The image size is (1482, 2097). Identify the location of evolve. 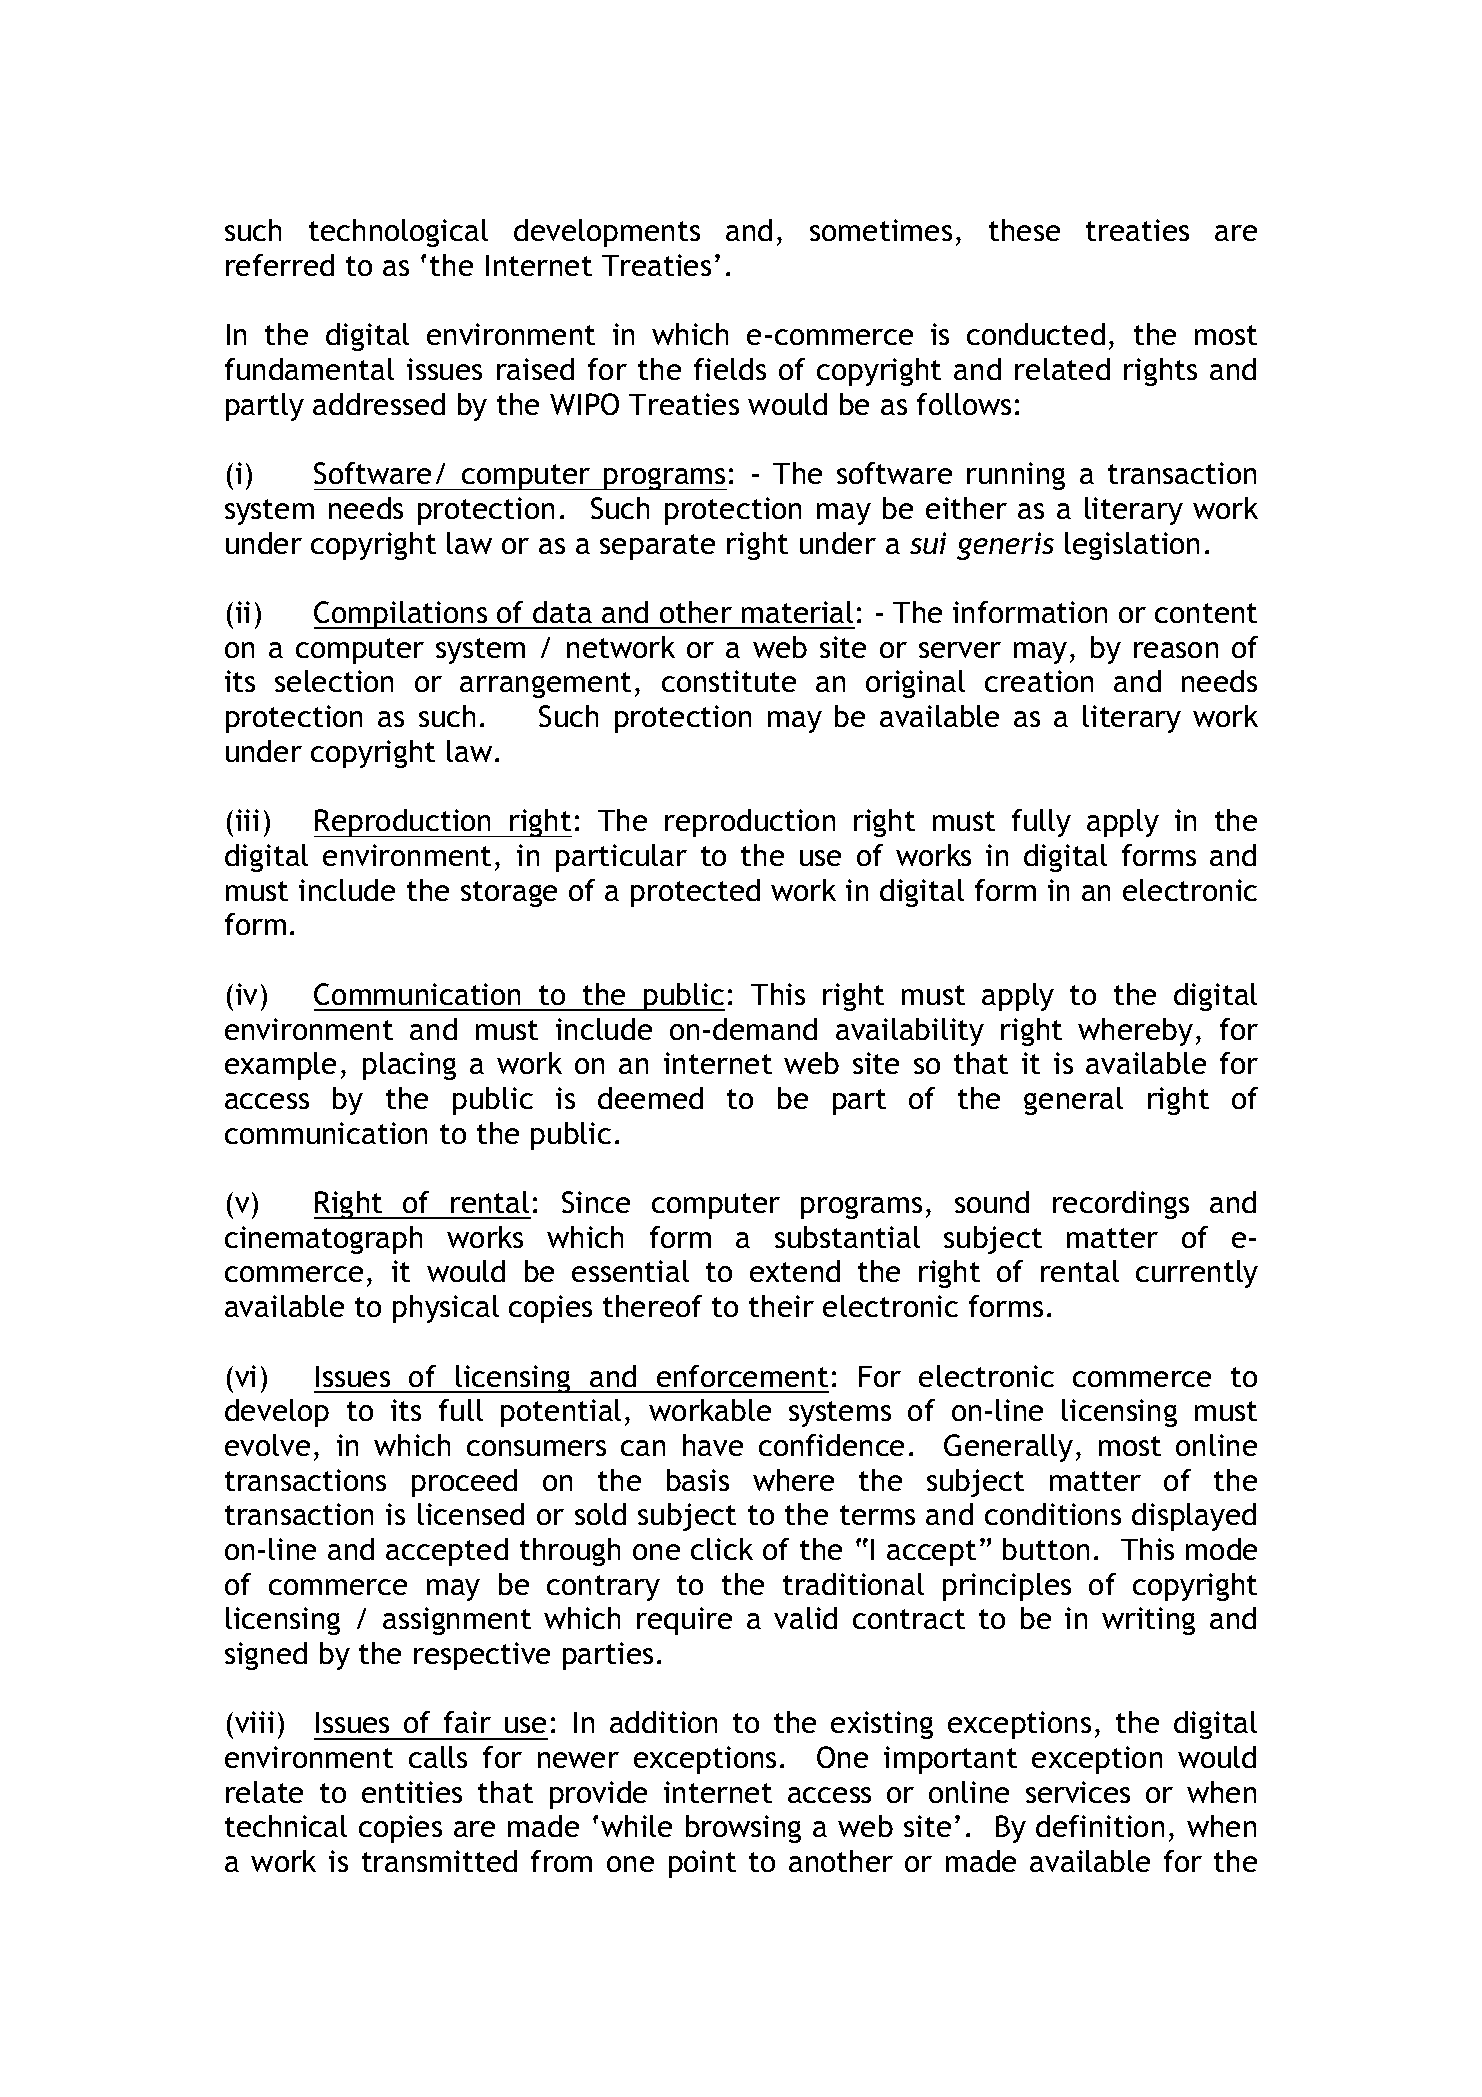
(267, 1445).
